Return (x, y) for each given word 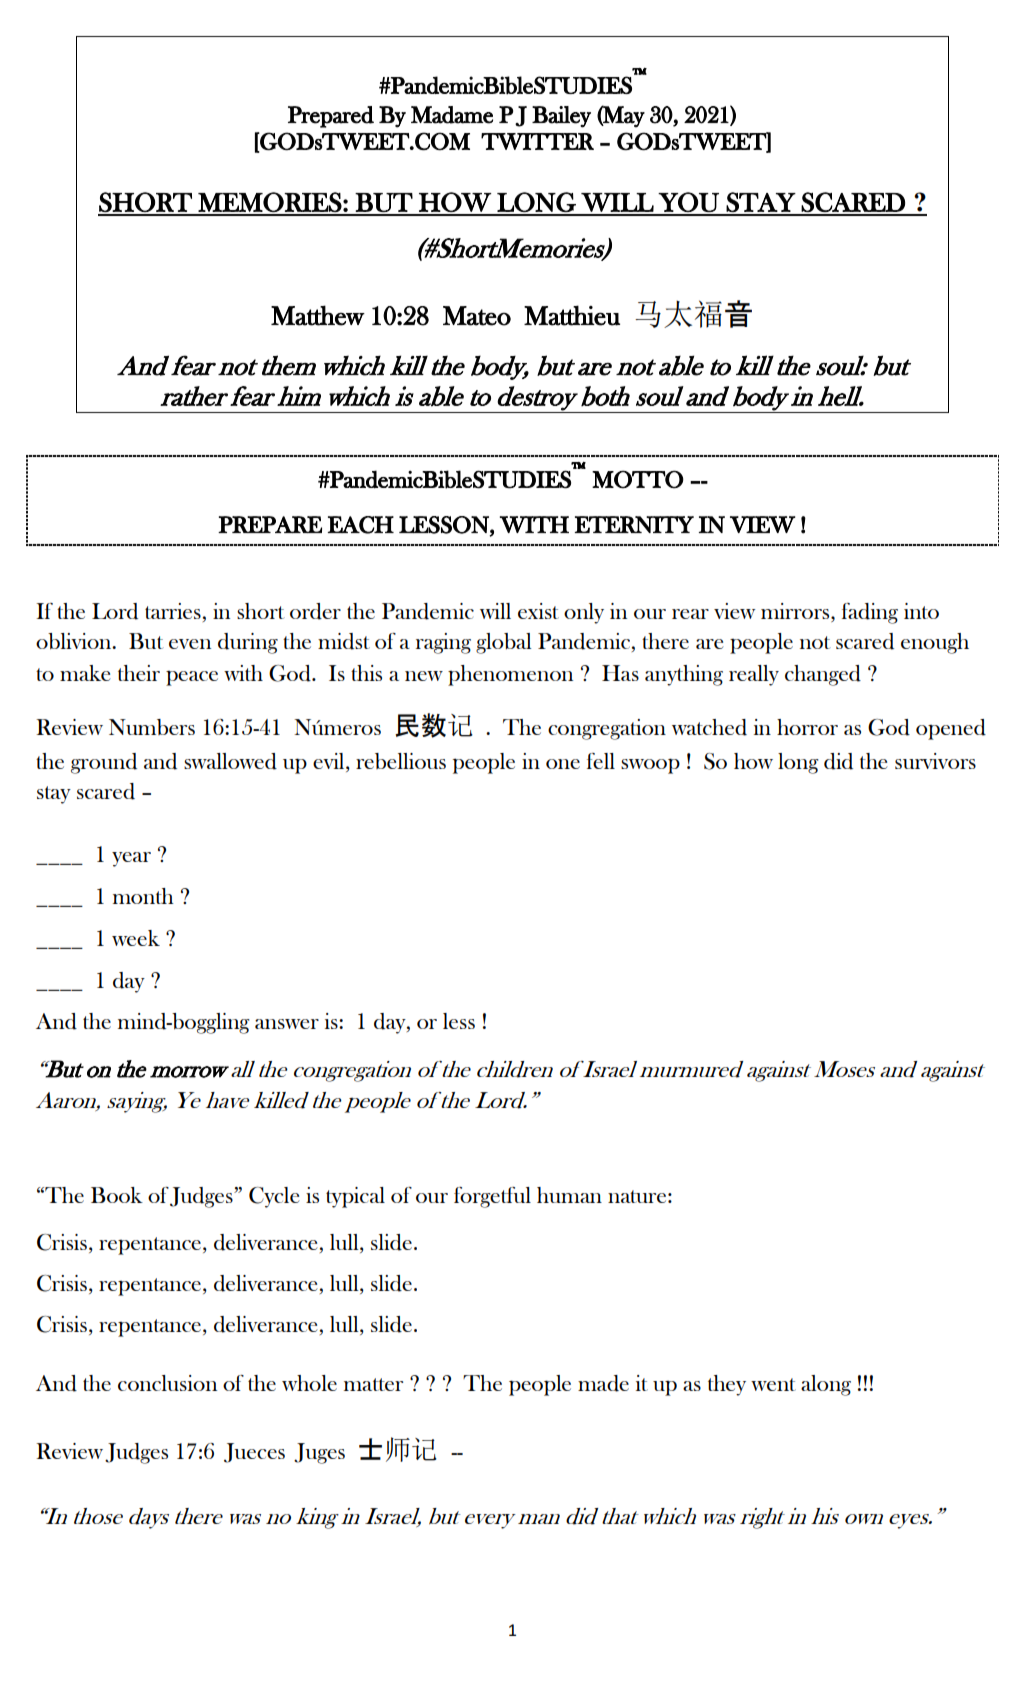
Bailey (561, 117)
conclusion (167, 1383)
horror (807, 727)
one (563, 764)
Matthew (318, 315)
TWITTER (537, 141)
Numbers (152, 727)
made (603, 1383)
